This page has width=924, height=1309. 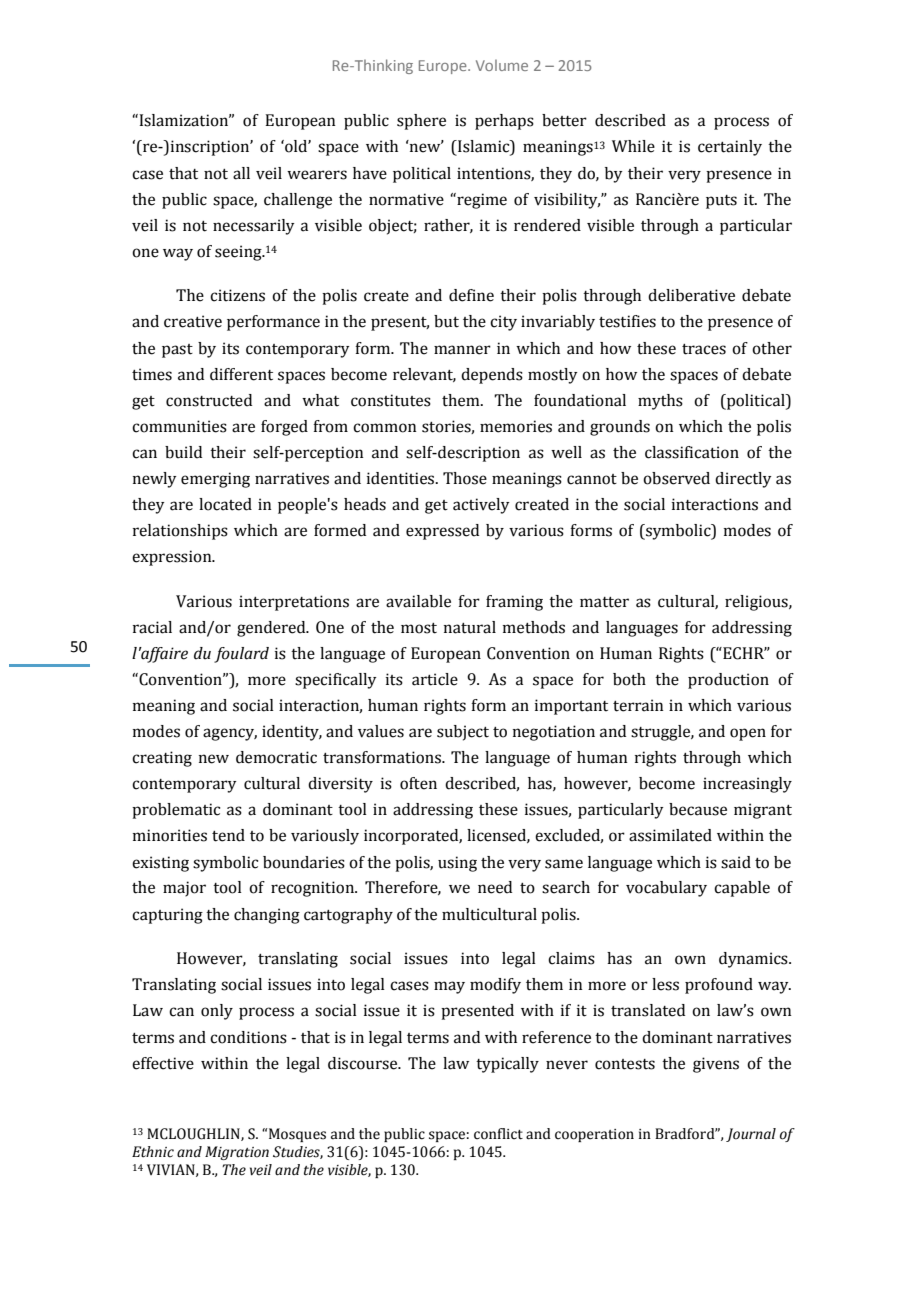 What do you see at coordinates (183, 452) in the page?
I see `build` at bounding box center [183, 452].
